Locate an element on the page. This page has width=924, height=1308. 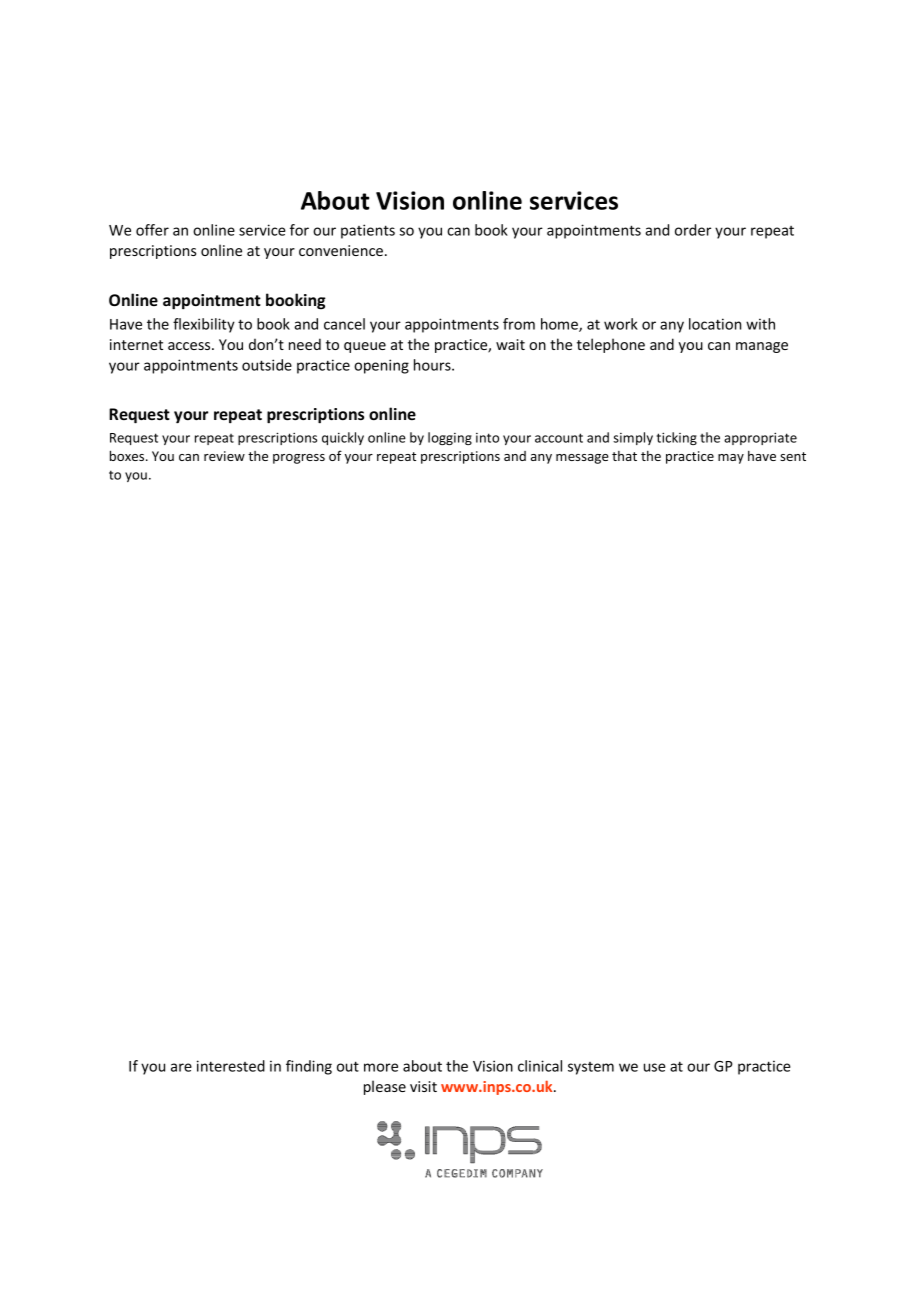
offer is located at coordinates (152, 230).
